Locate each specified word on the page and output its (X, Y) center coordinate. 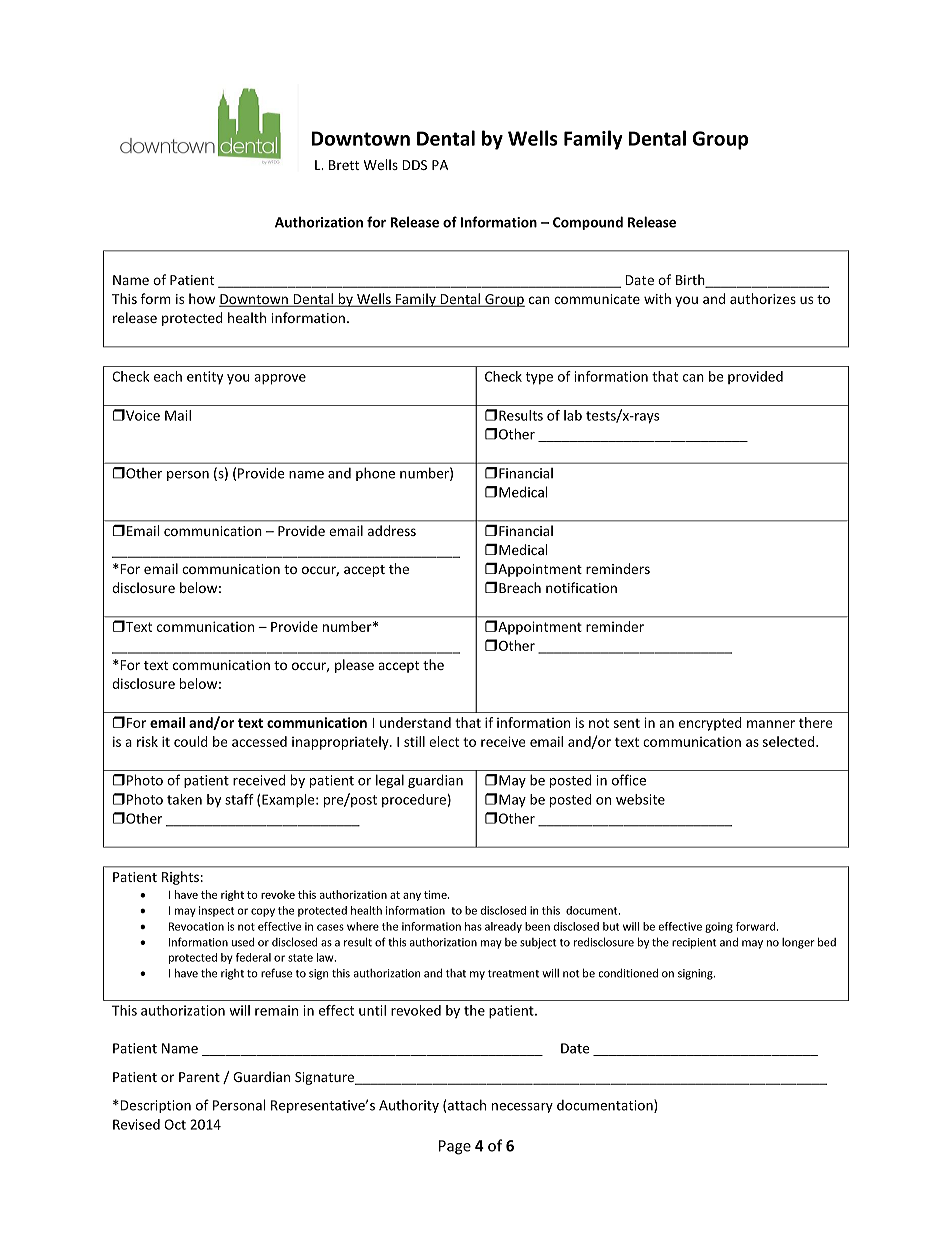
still (414, 741)
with (657, 298)
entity (205, 377)
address (392, 530)
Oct (175, 1124)
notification (581, 587)
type (539, 378)
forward (757, 926)
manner (771, 724)
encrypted (710, 724)
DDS (414, 165)
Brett (344, 165)
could (191, 741)
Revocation (196, 926)
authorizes (763, 298)
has (473, 926)
